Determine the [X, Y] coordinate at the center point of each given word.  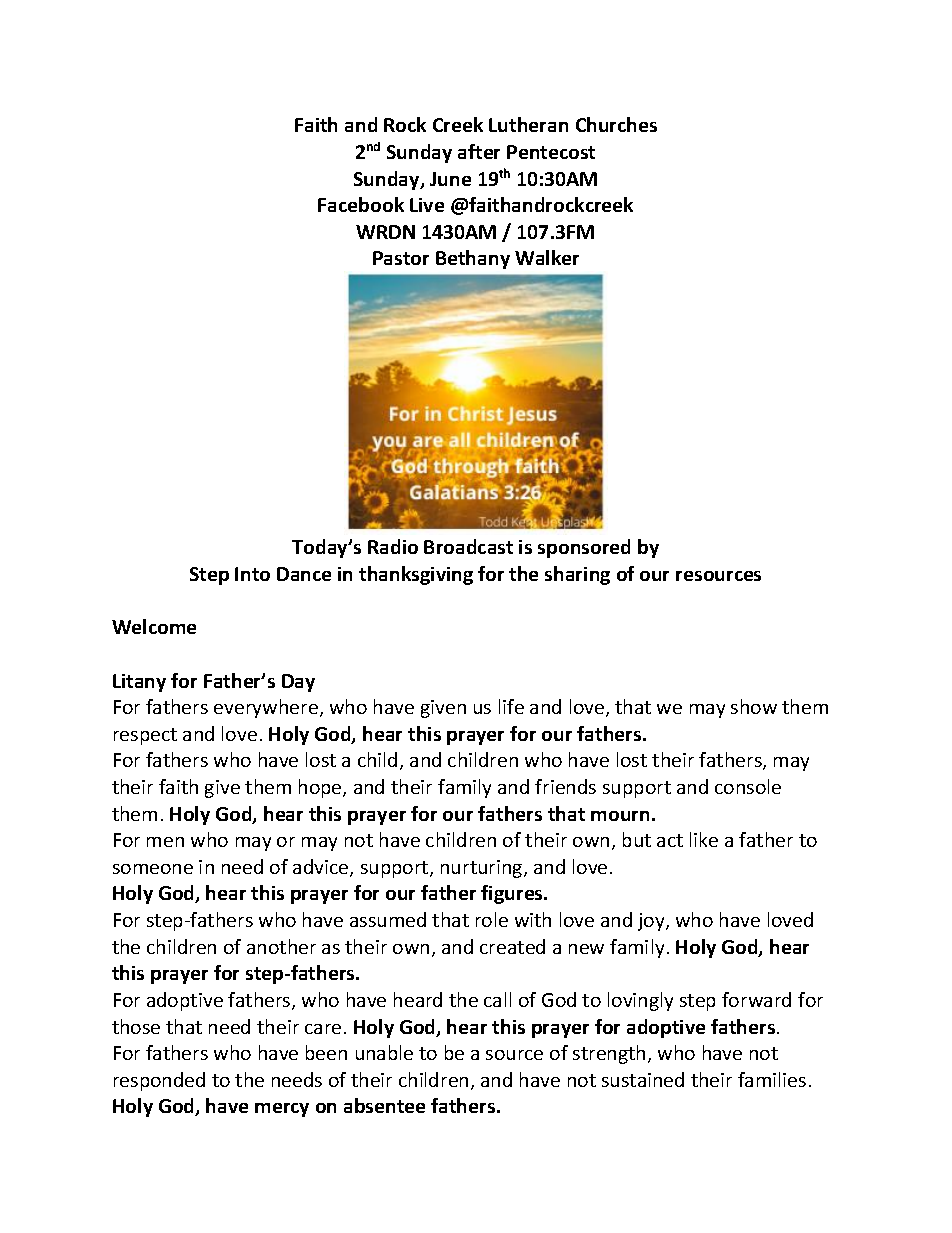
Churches [616, 124]
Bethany [473, 259]
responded [159, 1081]
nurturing [483, 869]
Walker [547, 257]
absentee [384, 1105]
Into [252, 574]
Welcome [154, 626]
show [754, 706]
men [165, 842]
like [704, 839]
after [479, 151]
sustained [643, 1079]
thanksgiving [416, 575]
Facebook [361, 204]
